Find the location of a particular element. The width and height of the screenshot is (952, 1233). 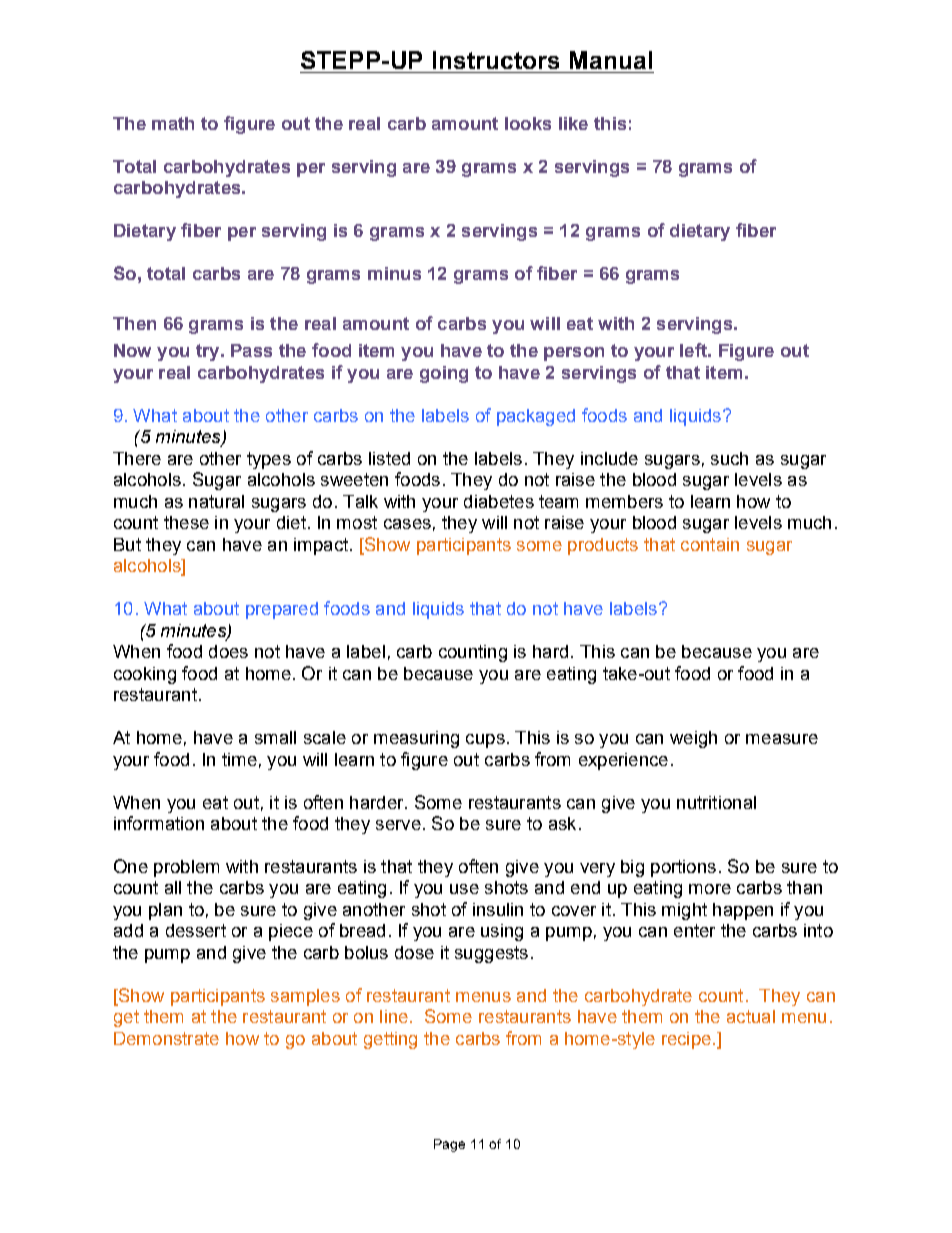

Page is located at coordinates (449, 1145).
